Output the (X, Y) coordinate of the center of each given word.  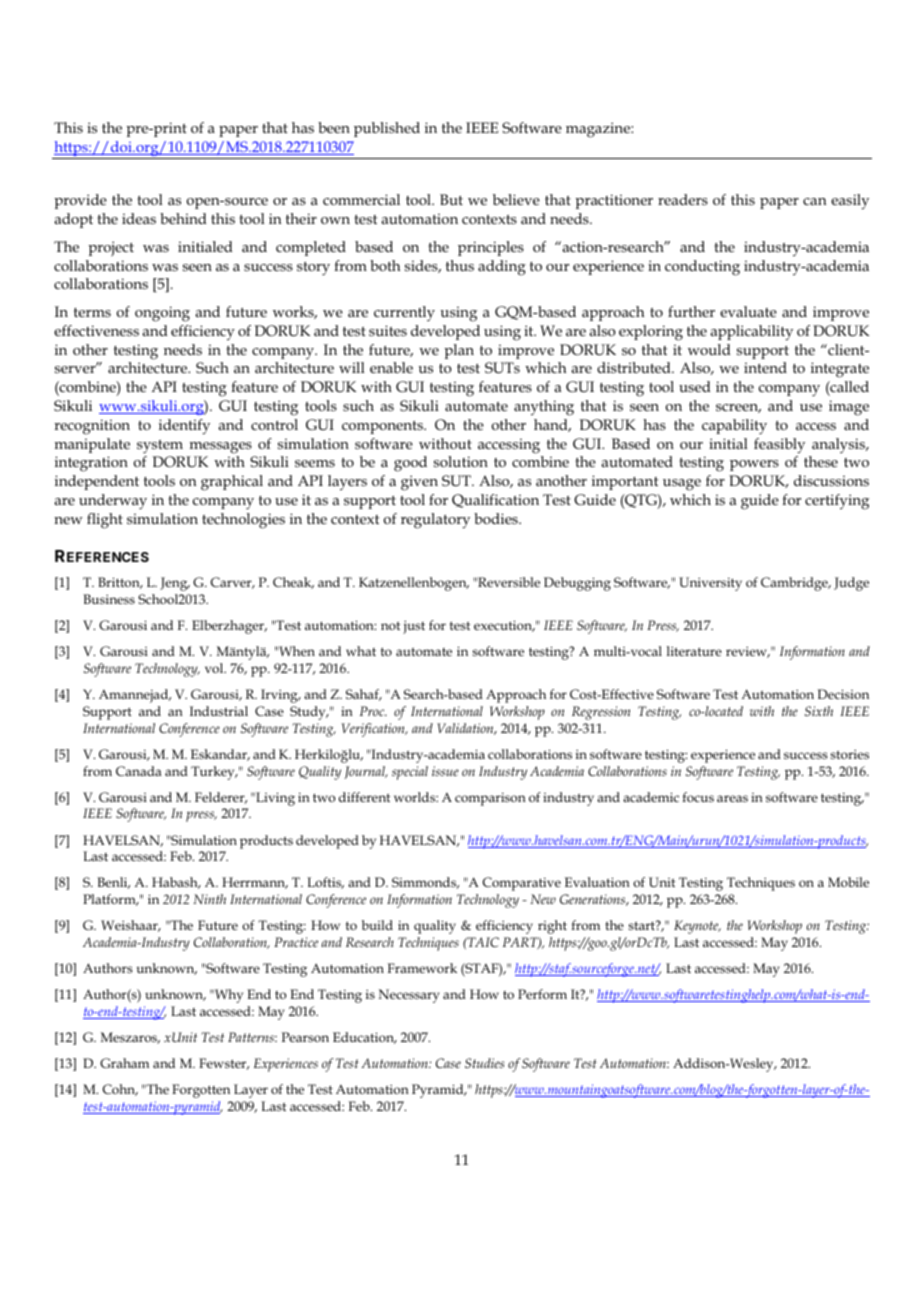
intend (765, 367)
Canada (138, 771)
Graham (124, 1063)
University (710, 584)
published (387, 129)
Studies (484, 1063)
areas (732, 798)
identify (184, 427)
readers (683, 199)
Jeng (175, 584)
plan (459, 351)
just (414, 627)
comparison (490, 799)
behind (183, 218)
